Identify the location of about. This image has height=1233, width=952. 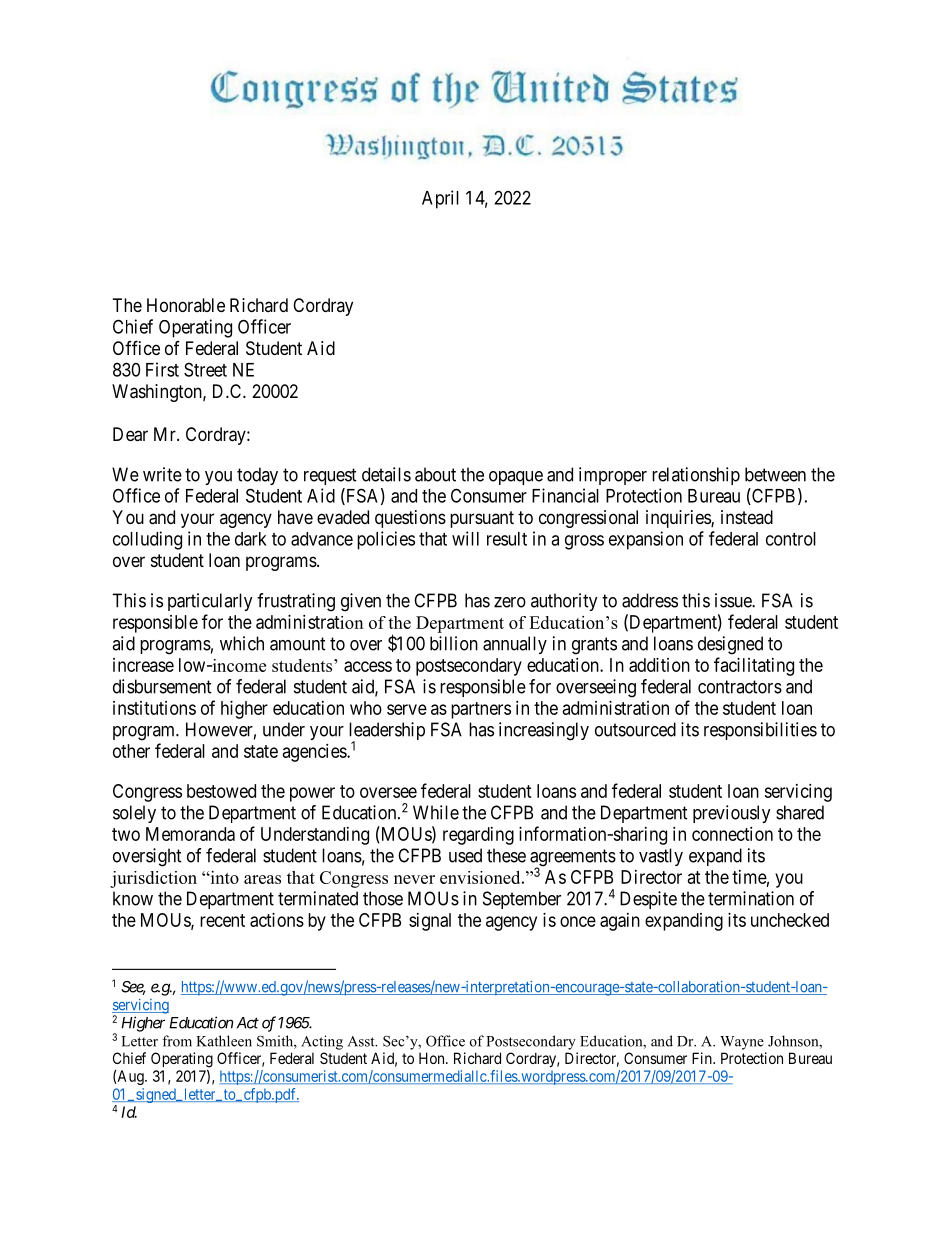
(435, 474).
